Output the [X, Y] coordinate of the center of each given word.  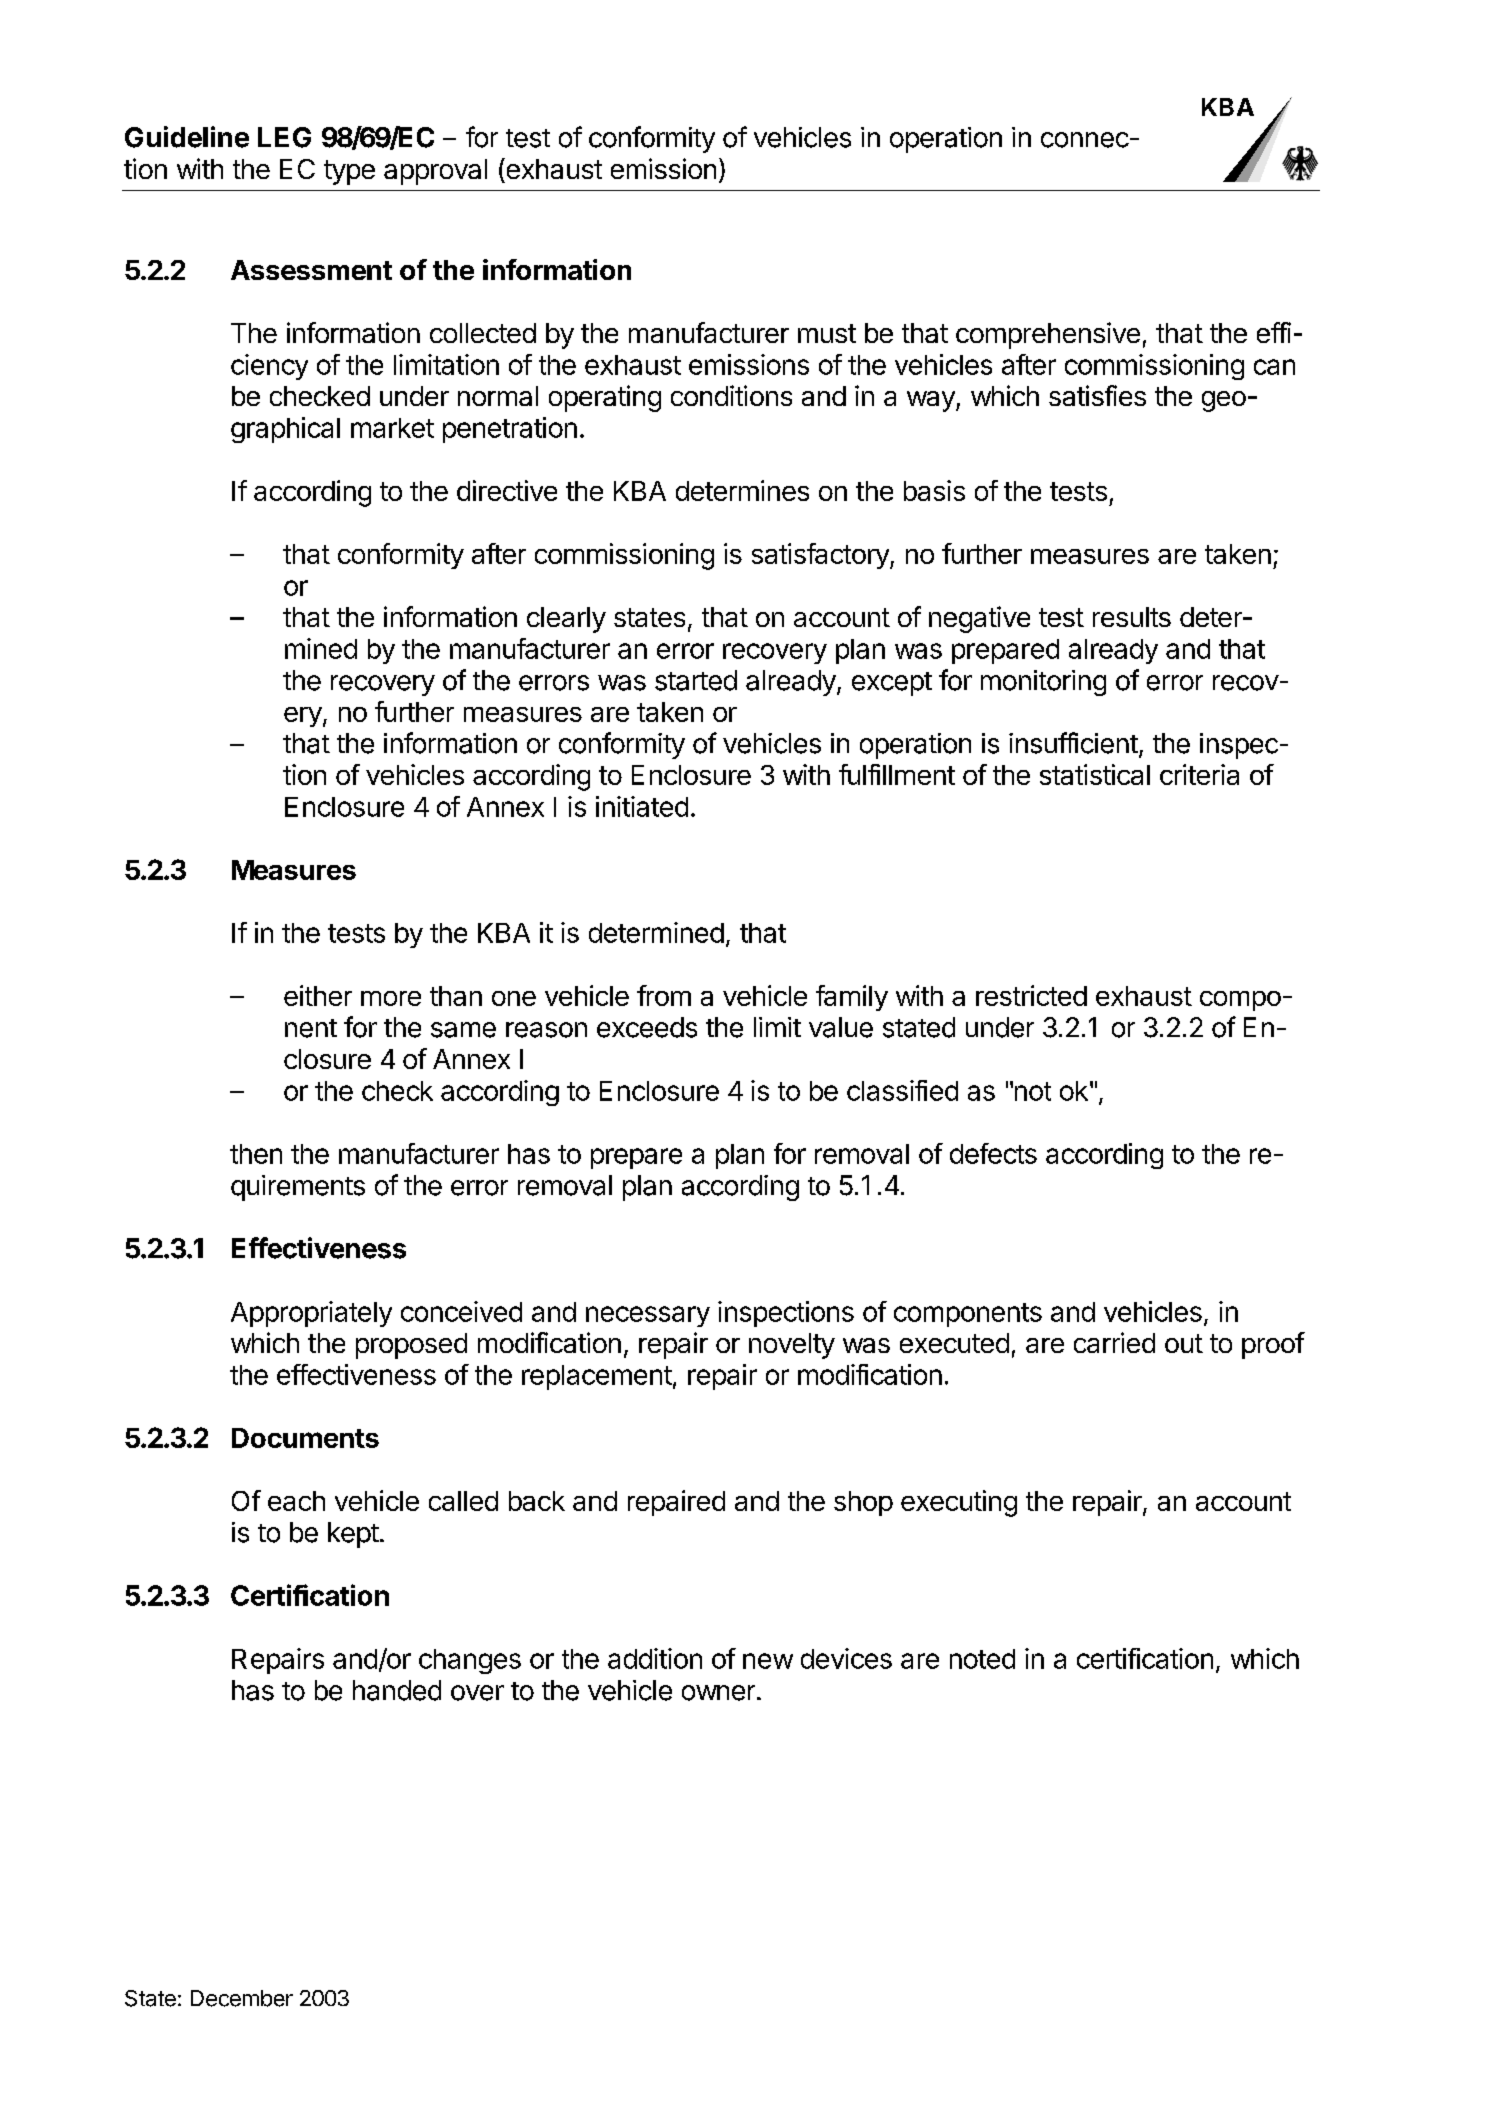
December [242, 1998]
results [1132, 617]
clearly [566, 620]
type [349, 172]
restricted [1031, 995]
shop [863, 1503]
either [318, 995]
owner [718, 1693]
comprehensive [1048, 335]
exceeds [647, 1027]
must [827, 333]
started [696, 680]
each [296, 1501]
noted [982, 1659]
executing [959, 1503]
